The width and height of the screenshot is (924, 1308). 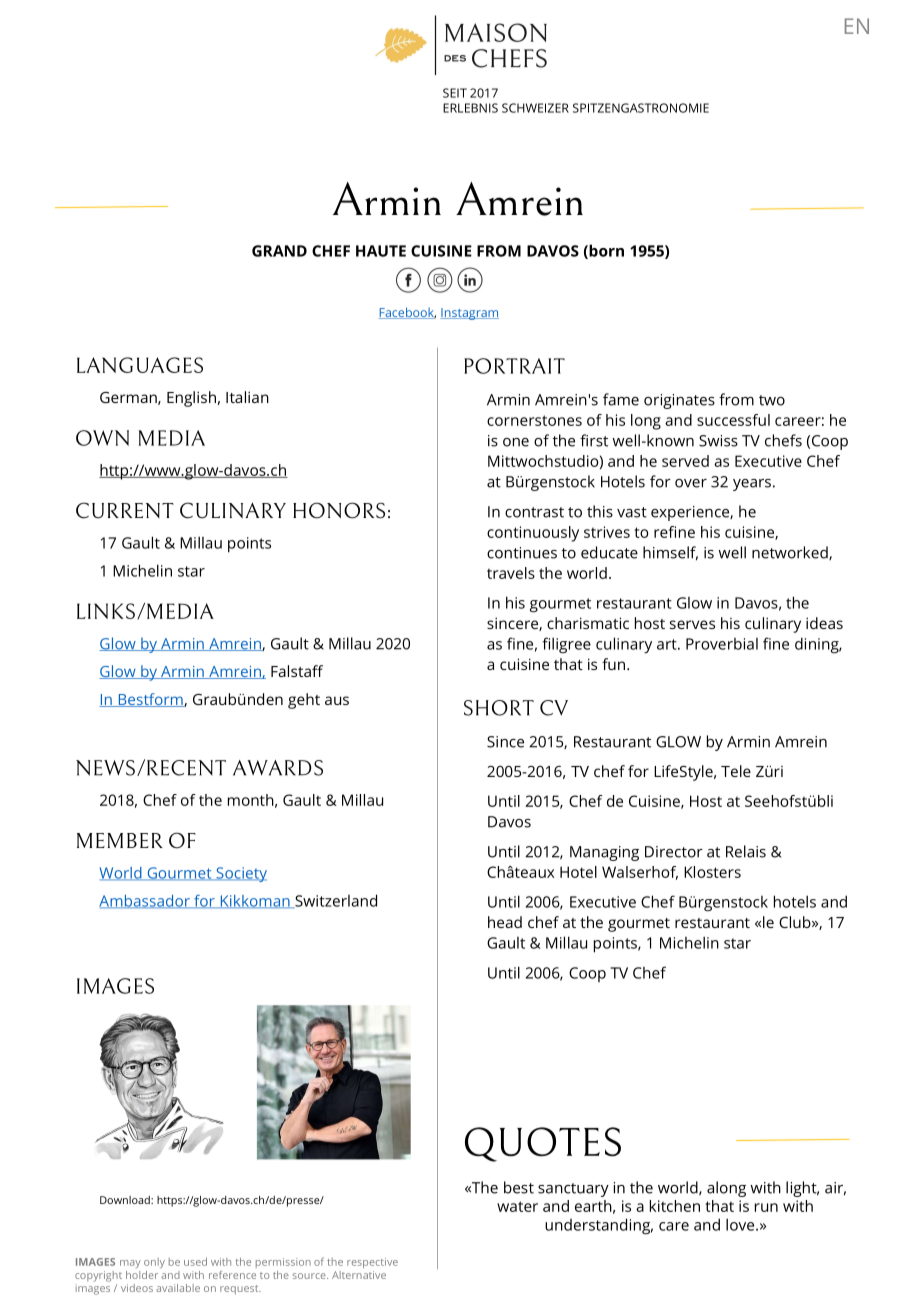 What do you see at coordinates (517, 1206) in the screenshot?
I see `water` at bounding box center [517, 1206].
